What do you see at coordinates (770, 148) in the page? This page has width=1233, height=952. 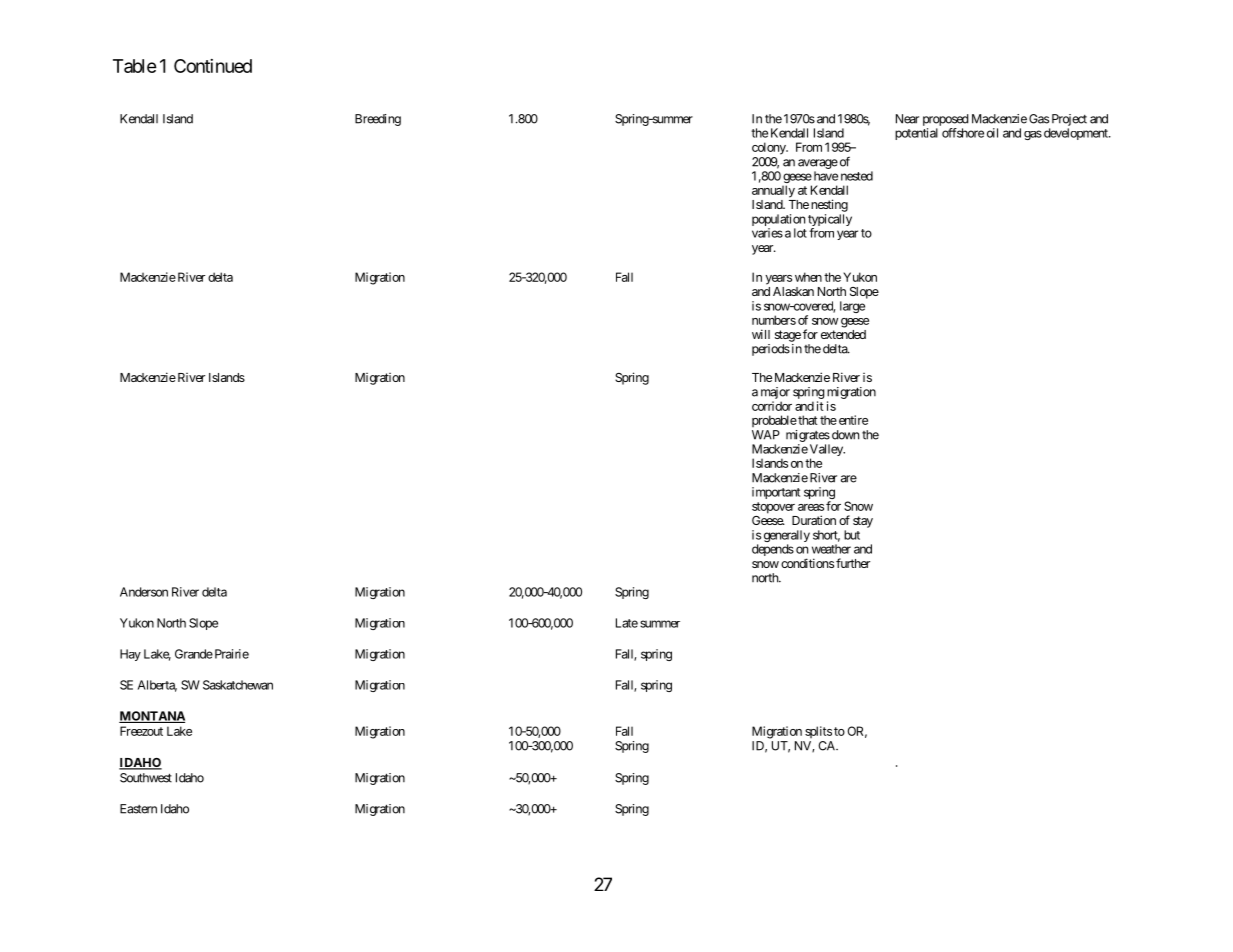 I see `colony` at bounding box center [770, 148].
